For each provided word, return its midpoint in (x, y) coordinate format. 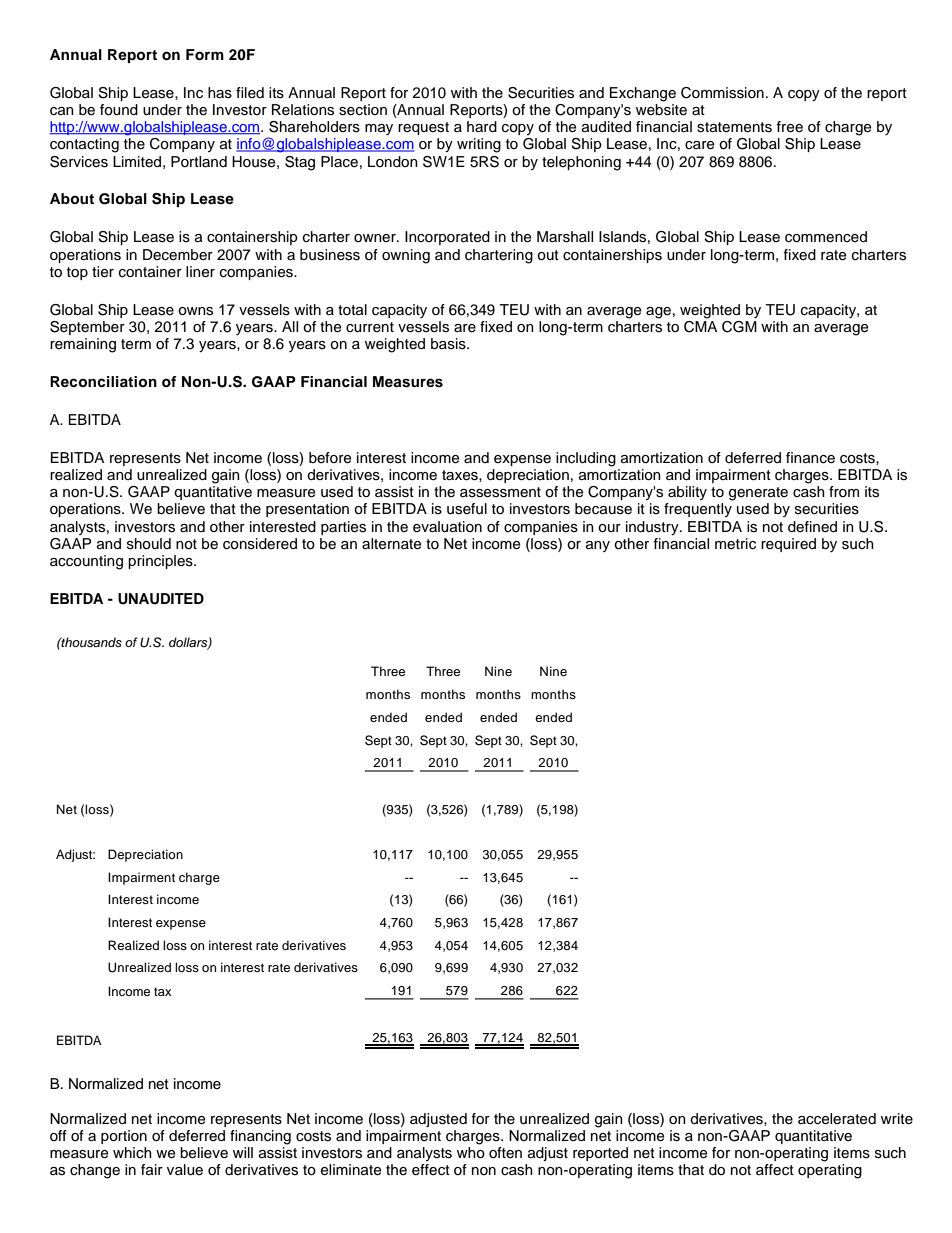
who (471, 1153)
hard (482, 126)
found (119, 110)
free (789, 127)
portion (124, 1137)
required (788, 545)
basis (449, 344)
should (149, 544)
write (897, 1118)
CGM (739, 327)
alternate (391, 544)
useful (467, 509)
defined (812, 527)
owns (195, 311)
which (132, 1152)
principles (161, 562)
